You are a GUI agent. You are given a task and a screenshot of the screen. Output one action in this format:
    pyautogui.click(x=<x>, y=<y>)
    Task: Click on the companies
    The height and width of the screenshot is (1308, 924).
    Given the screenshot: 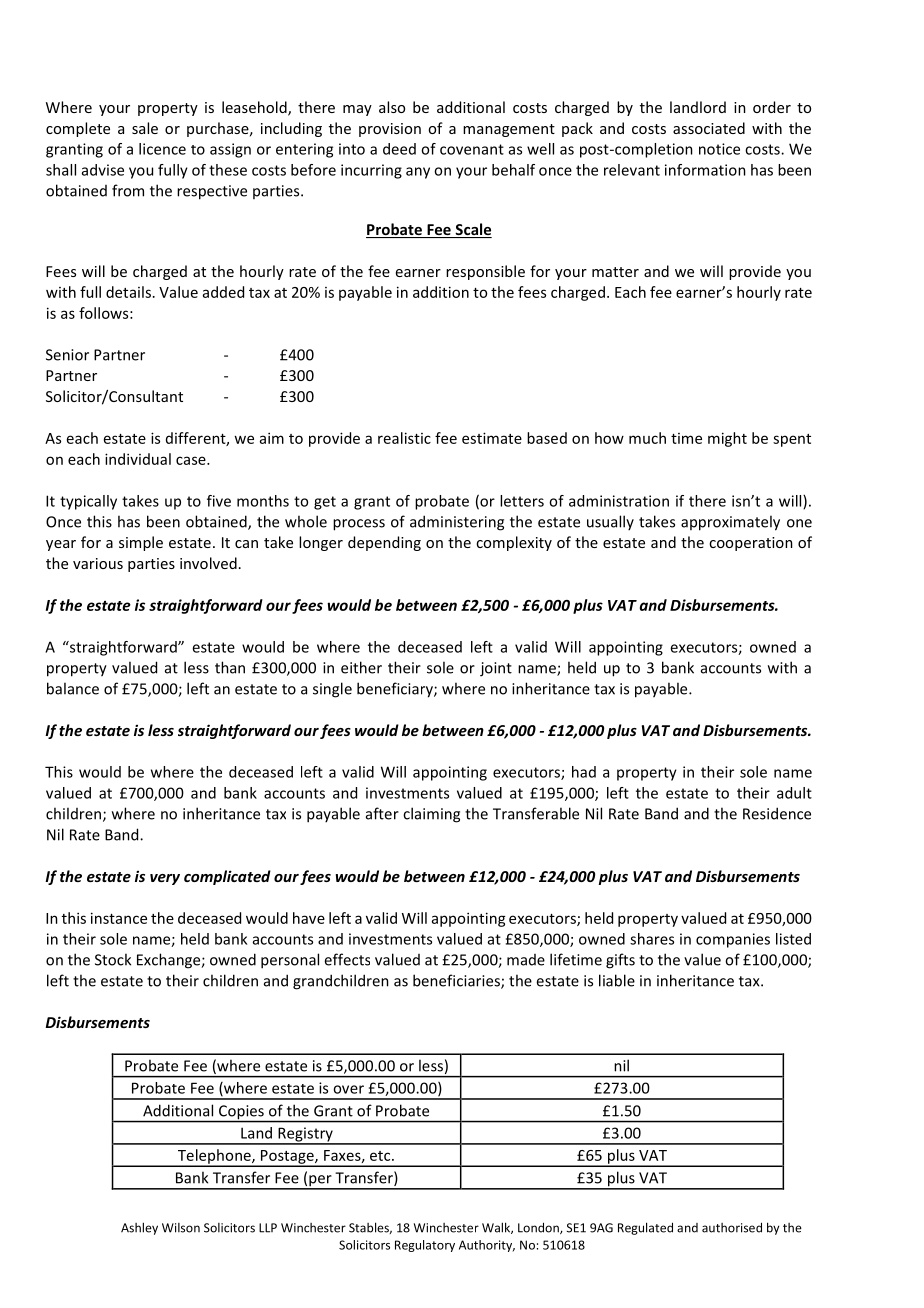 What is the action you would take?
    pyautogui.click(x=733, y=940)
